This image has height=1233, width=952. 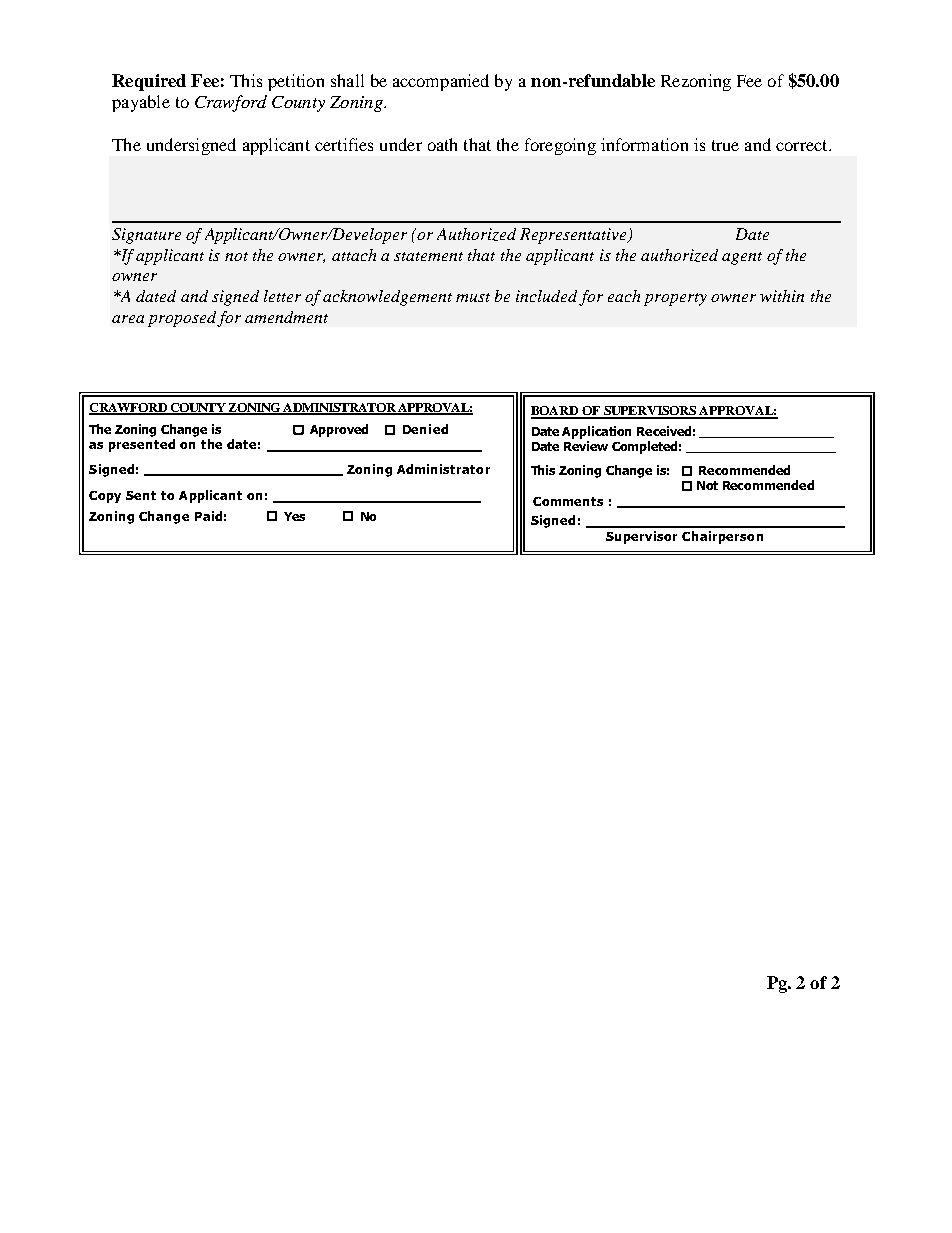 I want to click on Yes, so click(x=294, y=516).
